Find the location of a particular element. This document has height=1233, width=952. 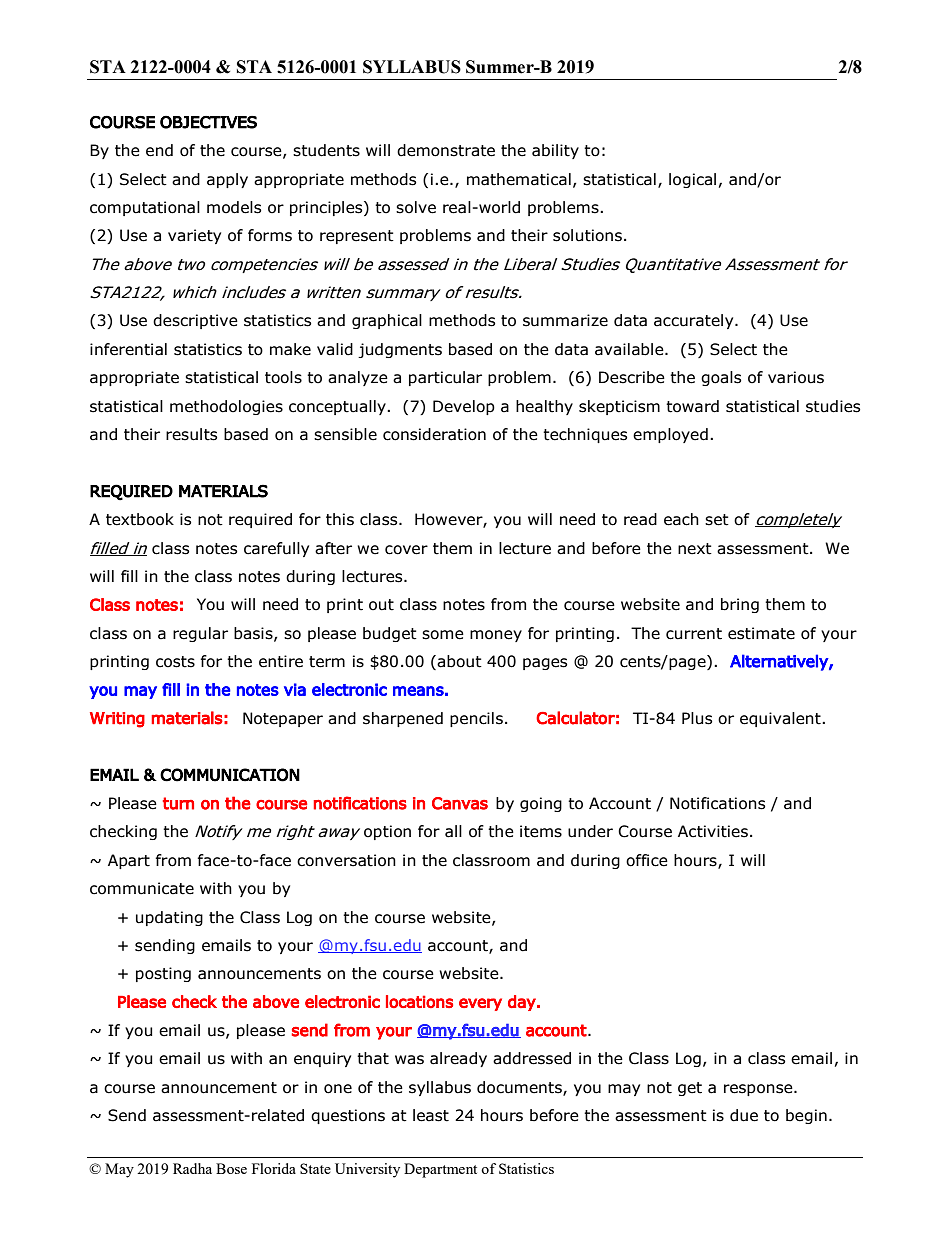

due is located at coordinates (744, 1115).
